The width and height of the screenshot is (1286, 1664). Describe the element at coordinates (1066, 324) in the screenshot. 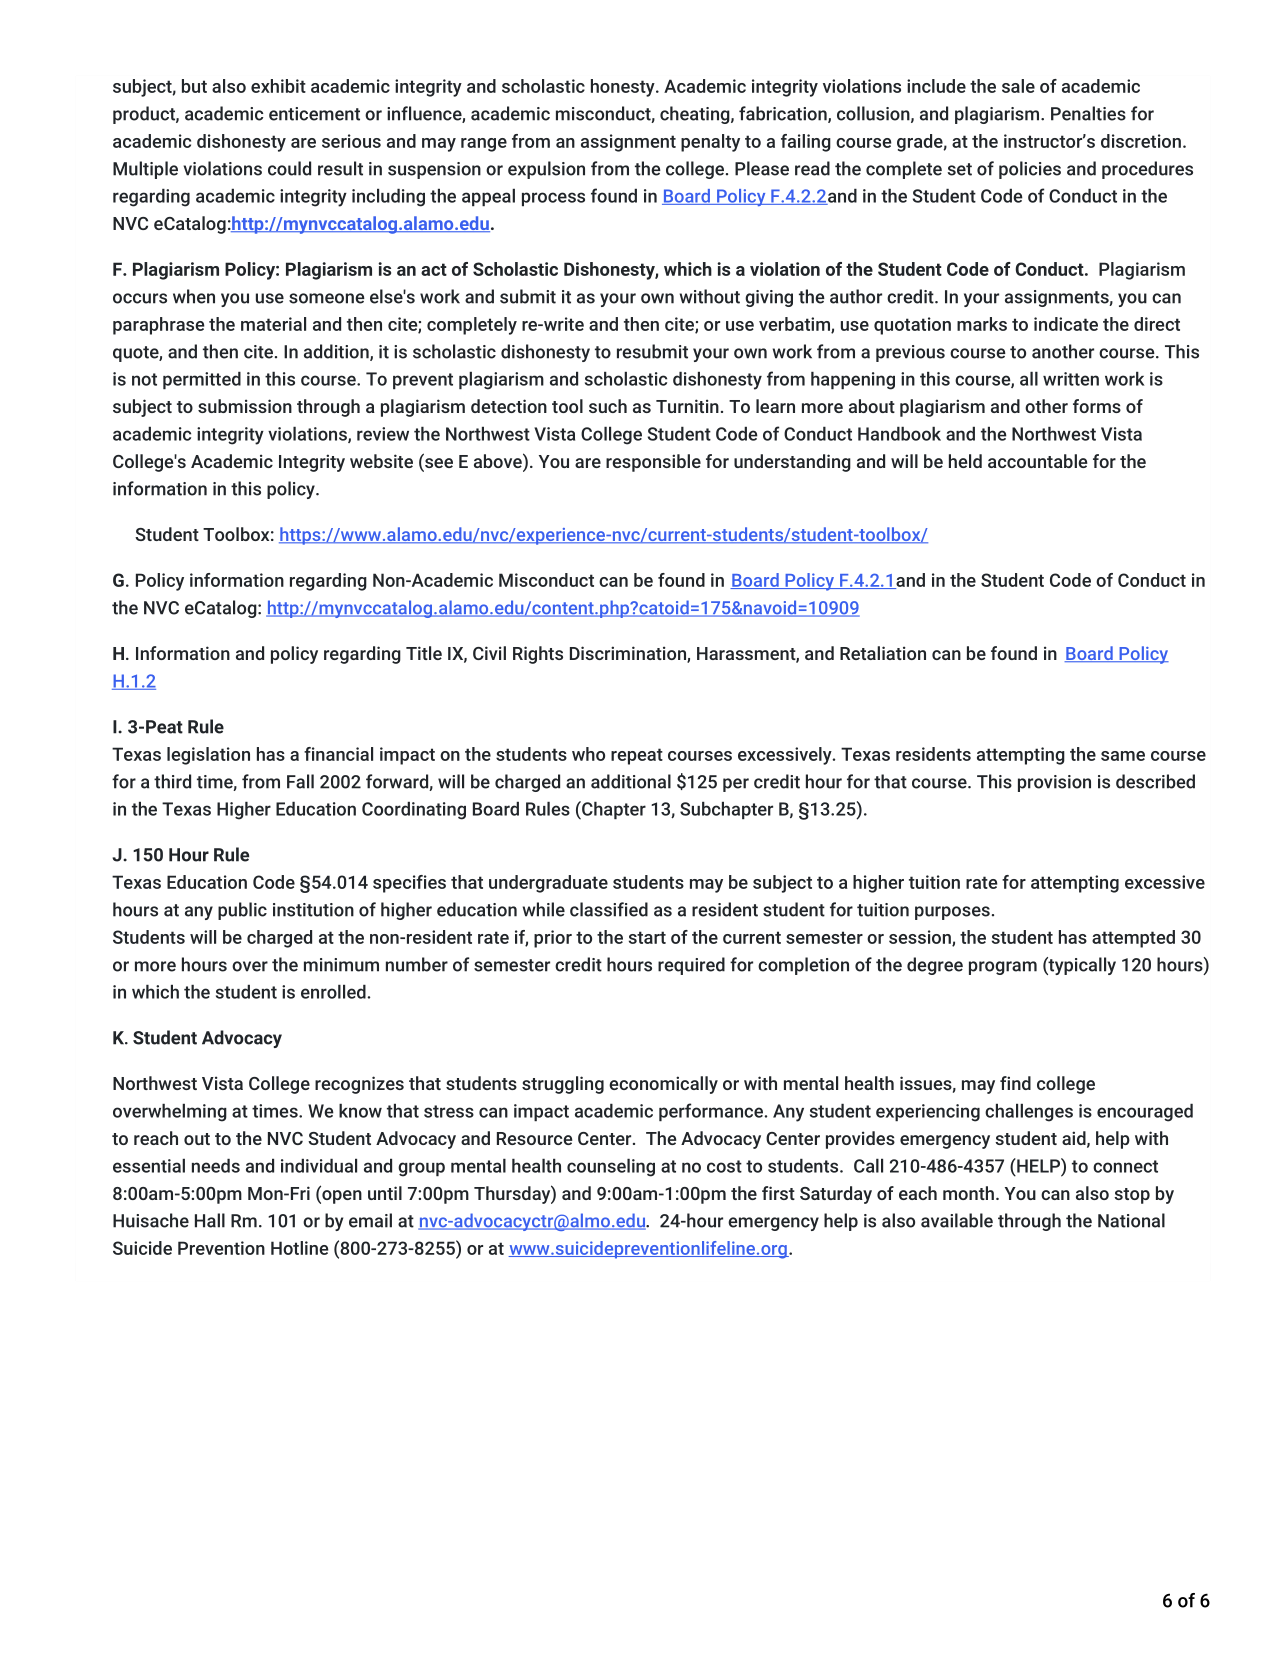

I see `indicate` at that location.
